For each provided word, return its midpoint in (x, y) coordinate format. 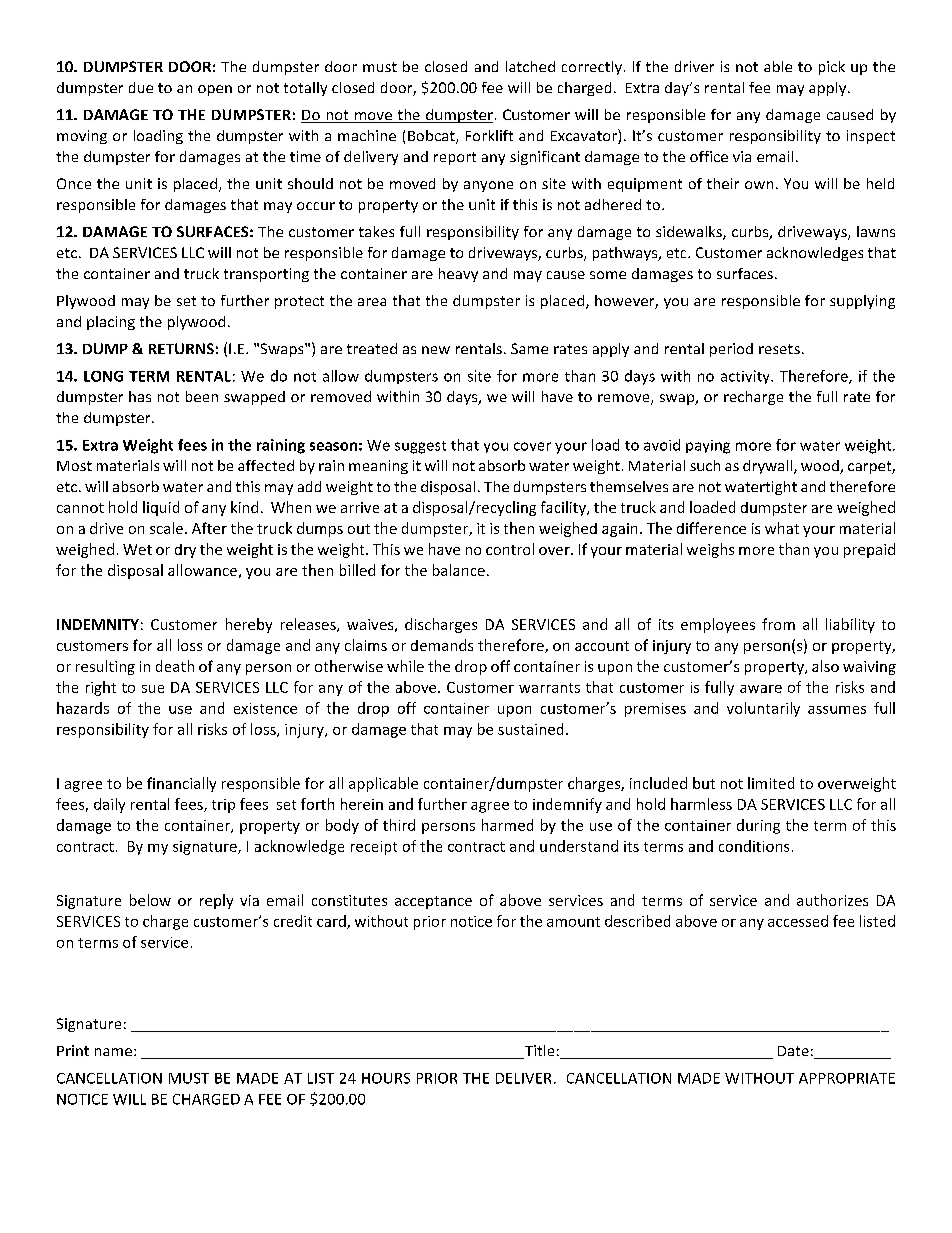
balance (459, 570)
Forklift (489, 135)
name (113, 1052)
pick (832, 68)
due (141, 87)
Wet (137, 549)
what (782, 528)
